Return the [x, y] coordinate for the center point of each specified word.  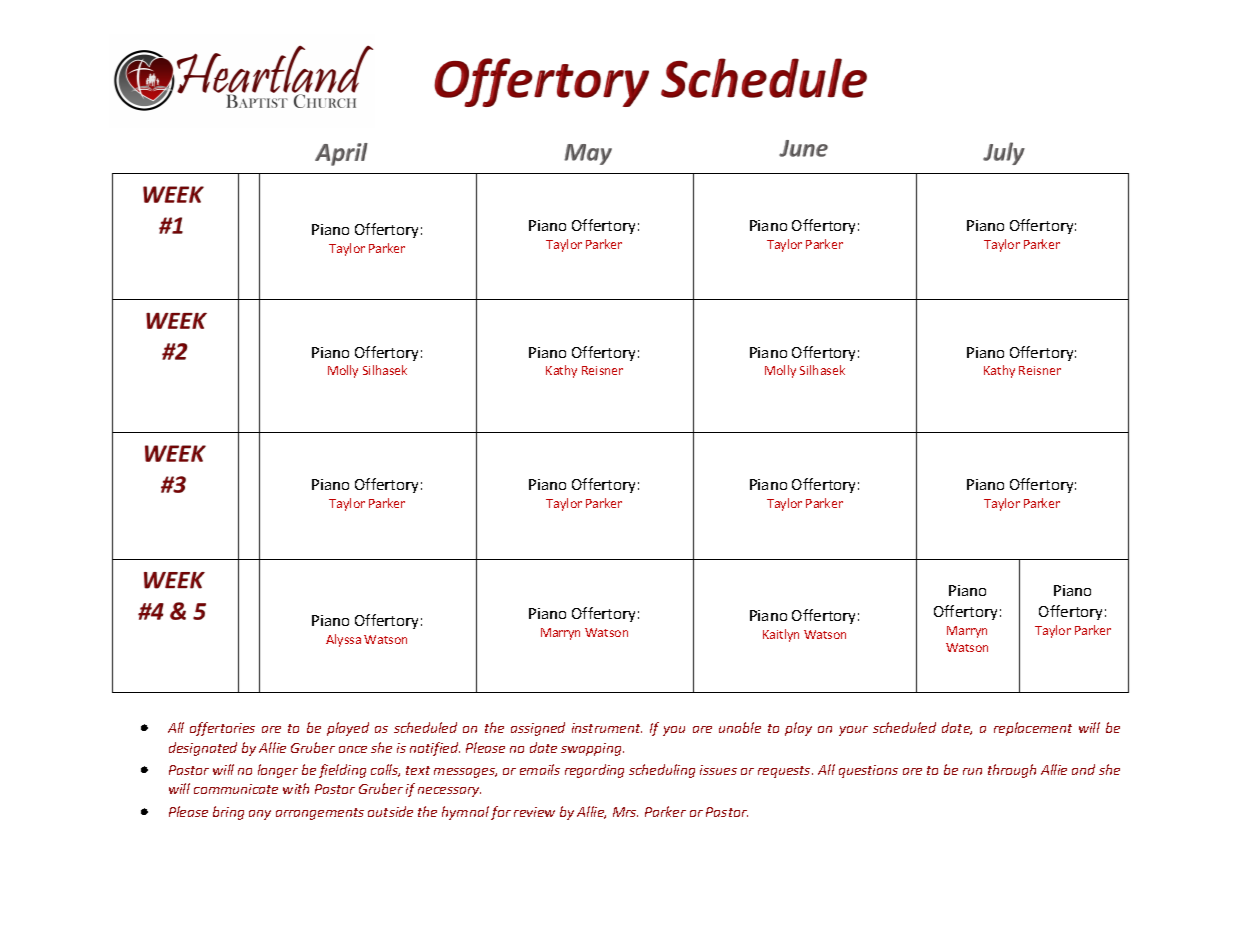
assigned [538, 729]
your [853, 731]
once [353, 749]
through [1012, 771]
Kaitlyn [781, 635]
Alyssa [343, 640]
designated [203, 749]
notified [435, 749]
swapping [592, 749]
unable [740, 727]
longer [278, 771]
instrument [607, 728]
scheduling [662, 771]
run [972, 771]
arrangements [320, 814]
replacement [1033, 729]
